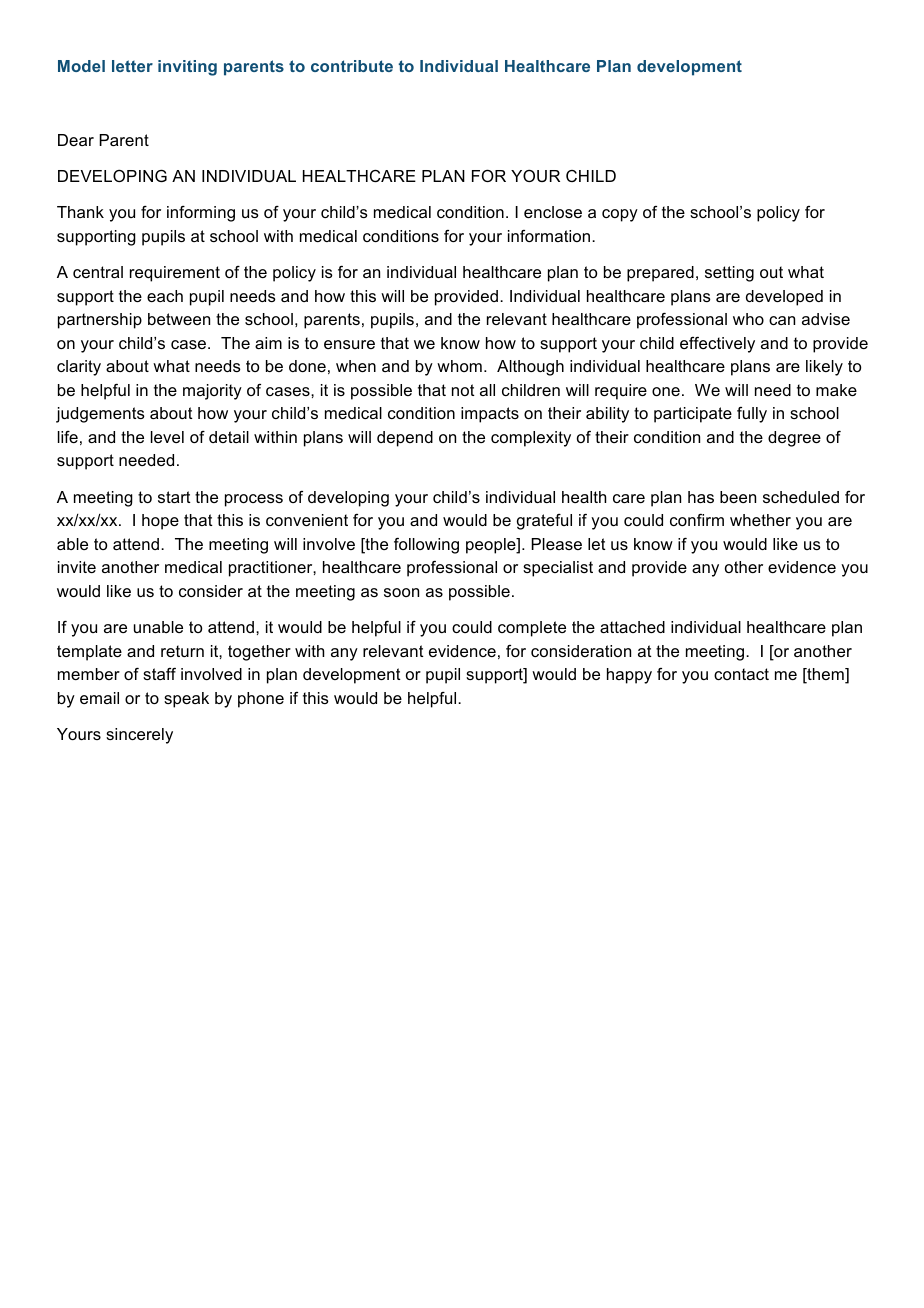 This screenshot has height=1308, width=924. What do you see at coordinates (186, 700) in the screenshot?
I see `speak` at bounding box center [186, 700].
